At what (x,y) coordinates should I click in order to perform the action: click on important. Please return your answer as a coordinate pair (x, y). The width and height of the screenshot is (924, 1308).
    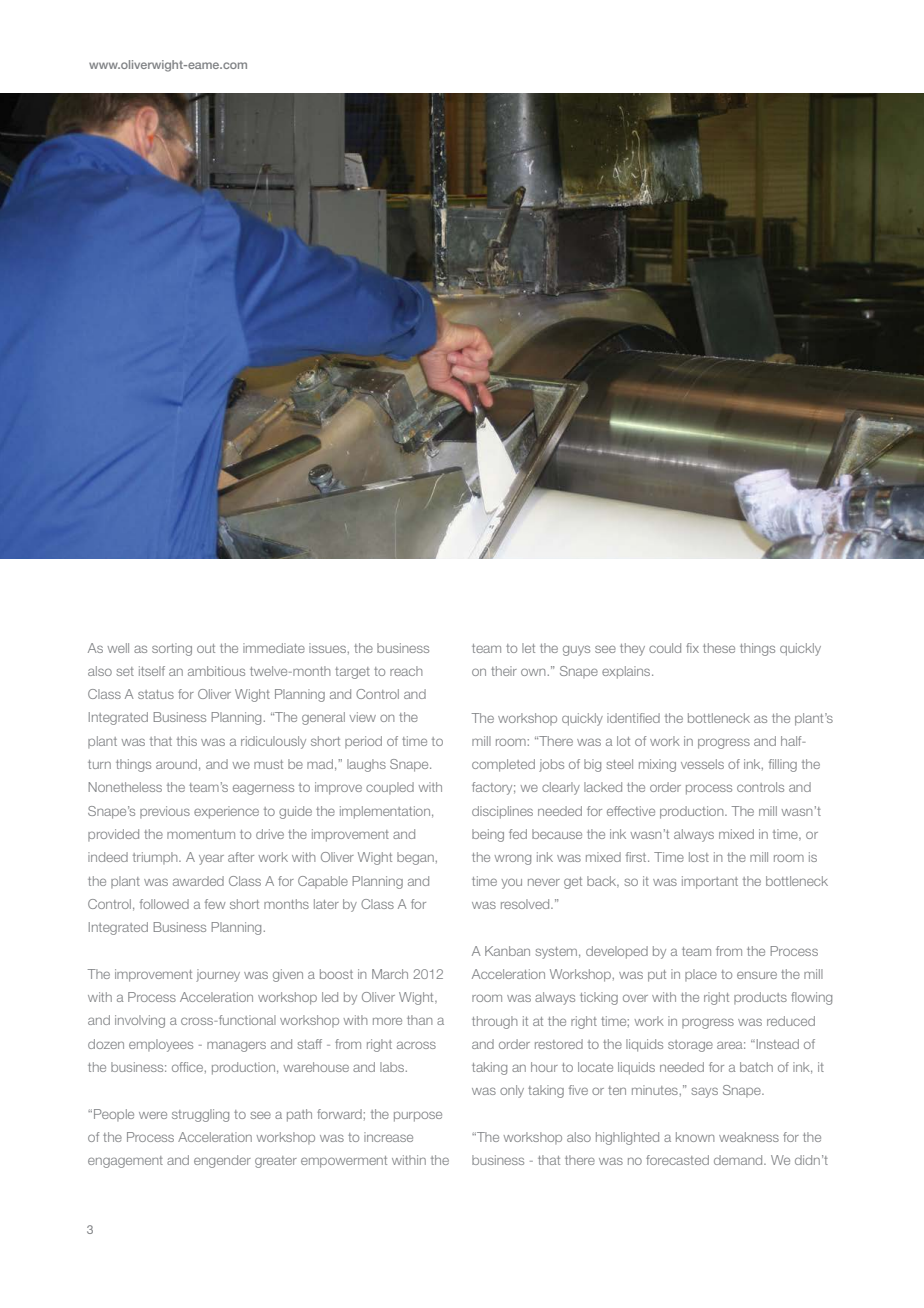
    Looking at the image, I should click on (710, 882).
